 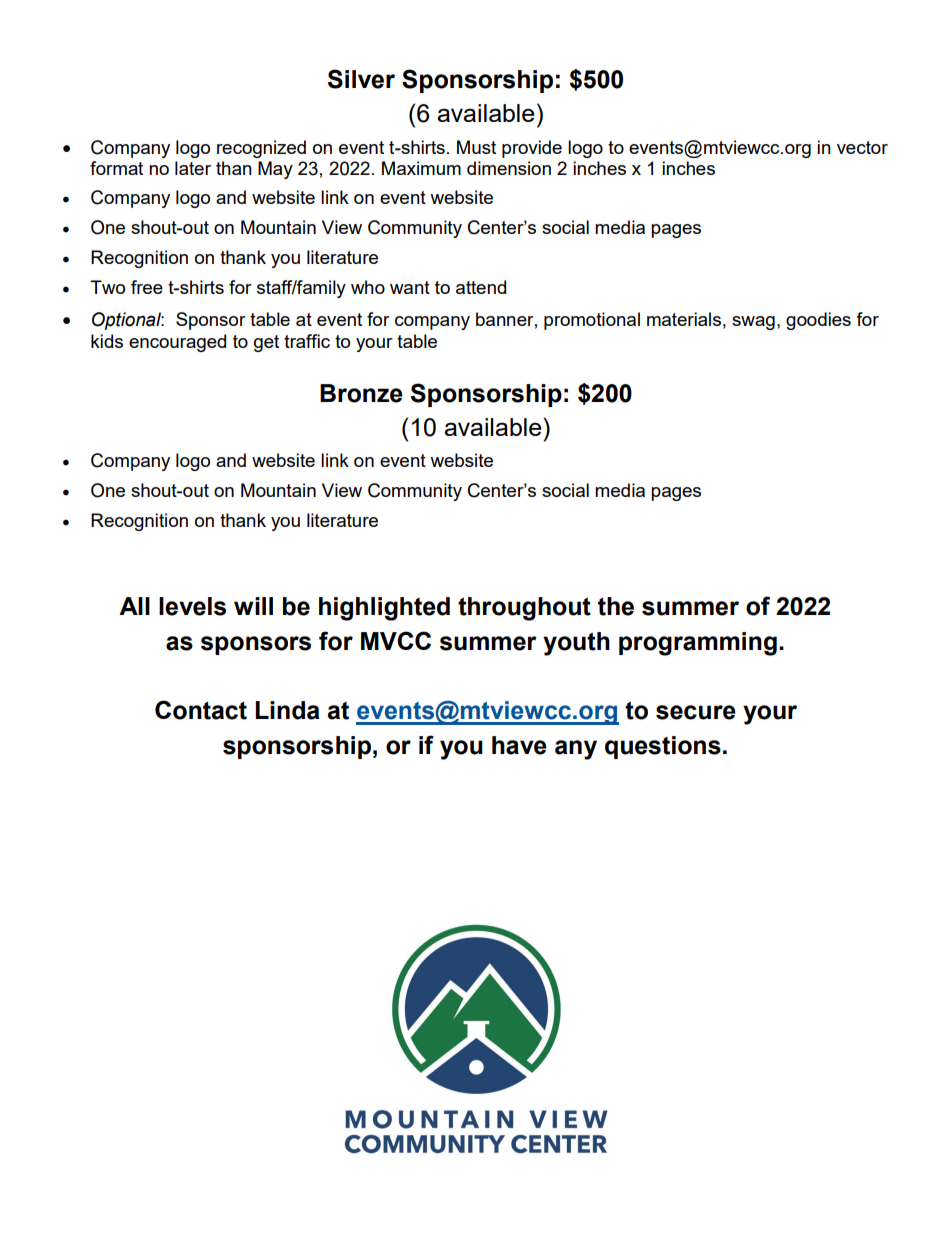 What do you see at coordinates (519, 745) in the screenshot?
I see `have` at bounding box center [519, 745].
